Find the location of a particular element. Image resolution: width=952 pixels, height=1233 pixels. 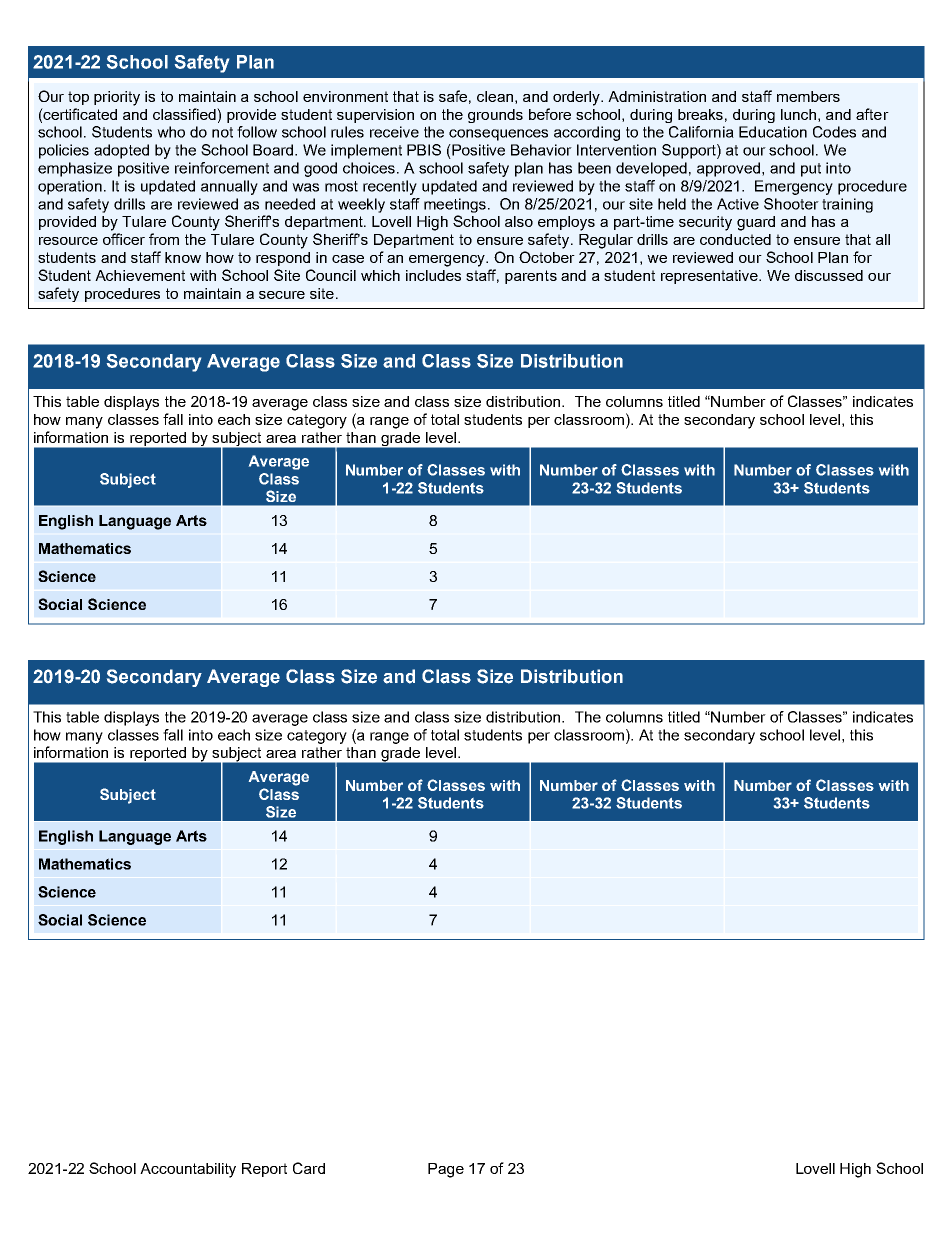

parents is located at coordinates (531, 277).
